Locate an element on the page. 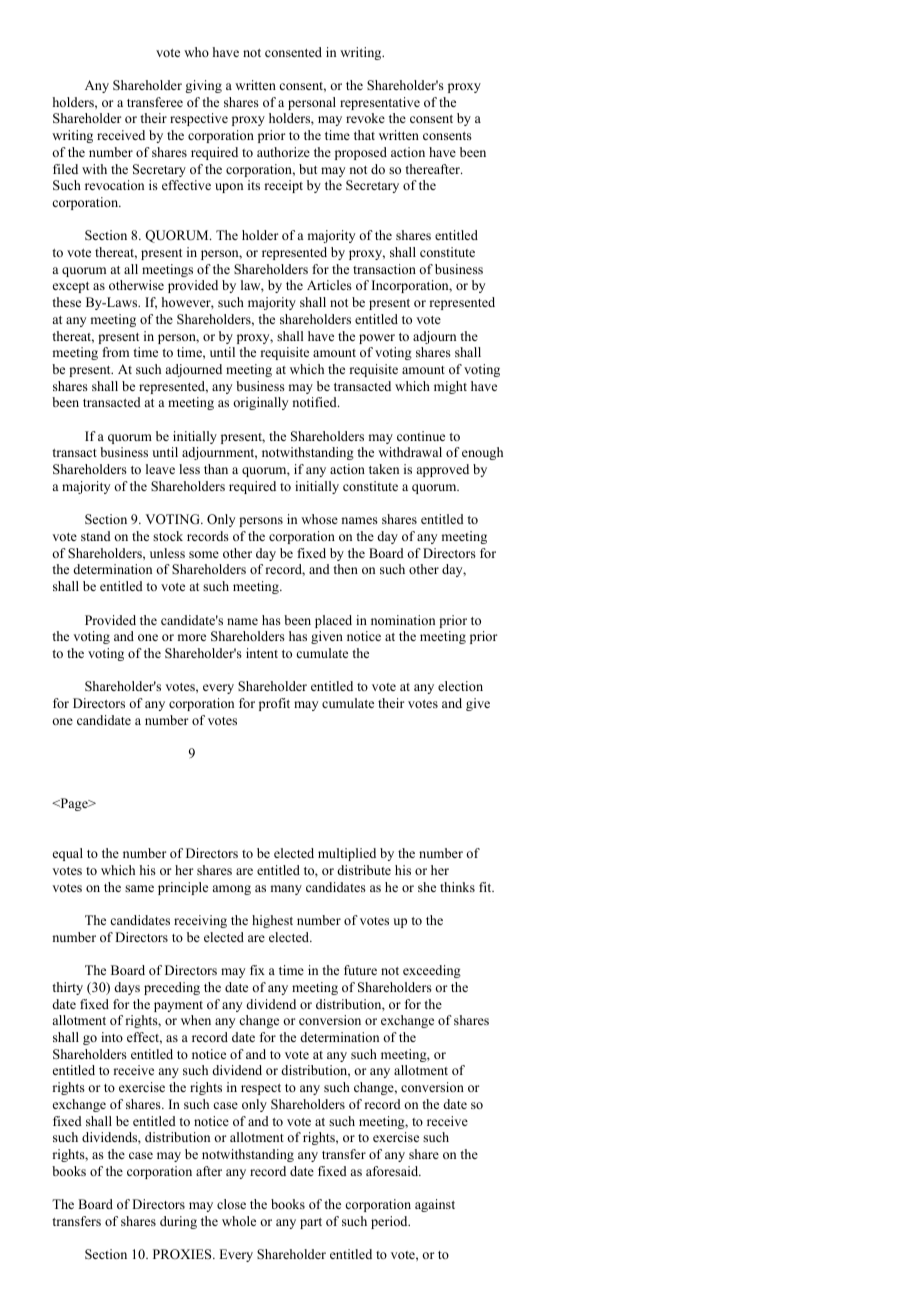 This page has height=1308, width=924. whole is located at coordinates (239, 1221).
